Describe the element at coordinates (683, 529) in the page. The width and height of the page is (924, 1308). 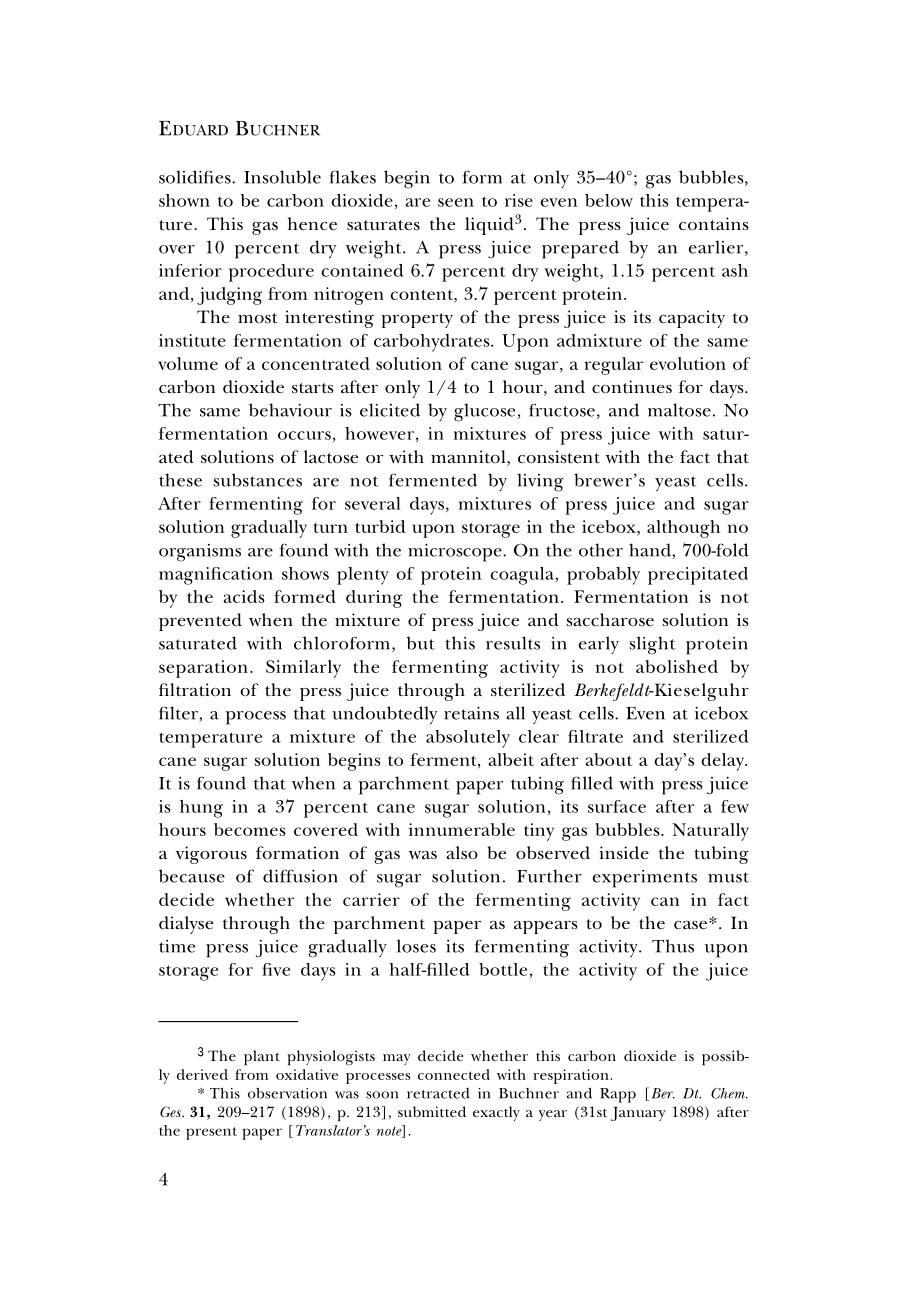
I see `although` at that location.
